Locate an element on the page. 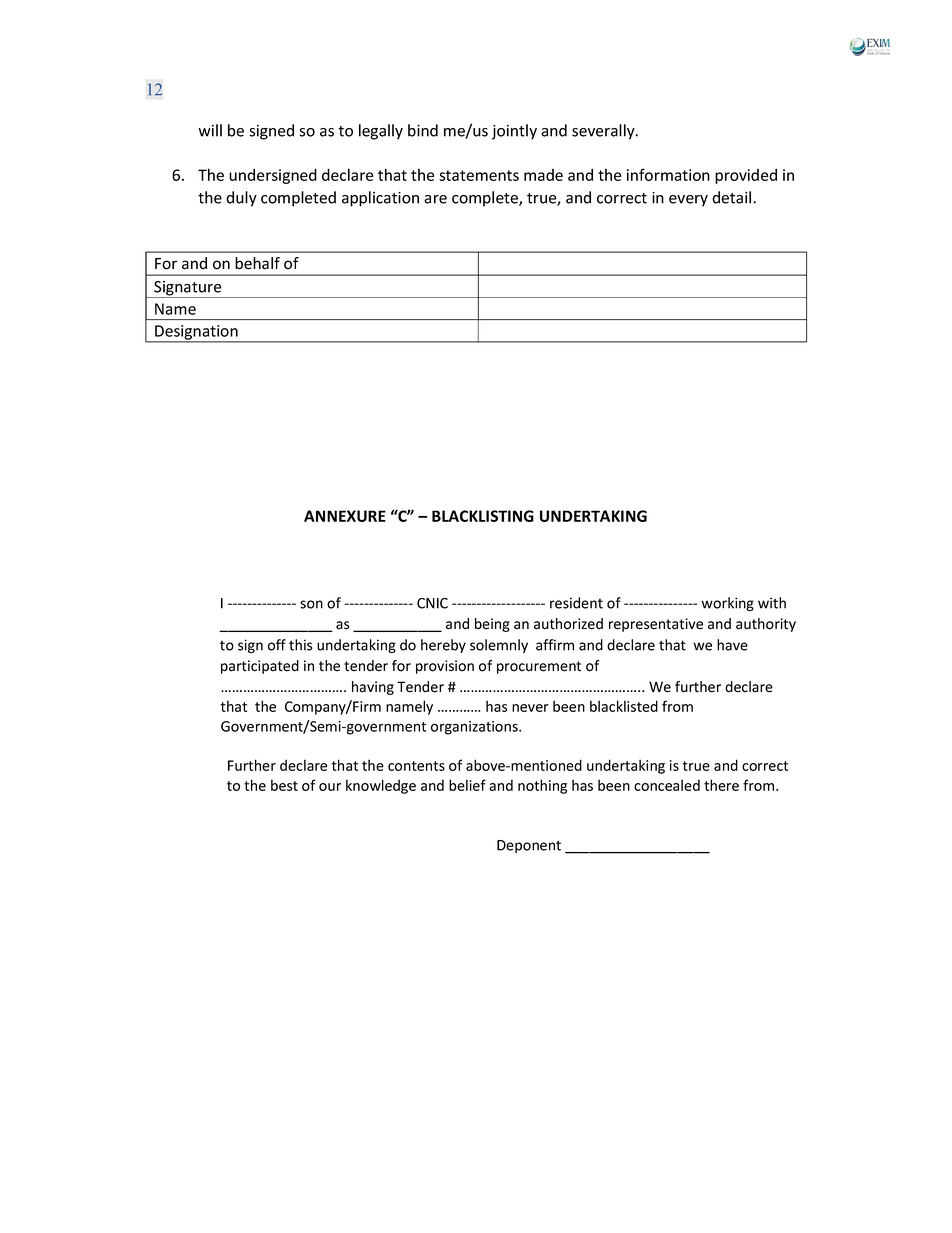 This image has width=952, height=1233. best is located at coordinates (284, 785).
